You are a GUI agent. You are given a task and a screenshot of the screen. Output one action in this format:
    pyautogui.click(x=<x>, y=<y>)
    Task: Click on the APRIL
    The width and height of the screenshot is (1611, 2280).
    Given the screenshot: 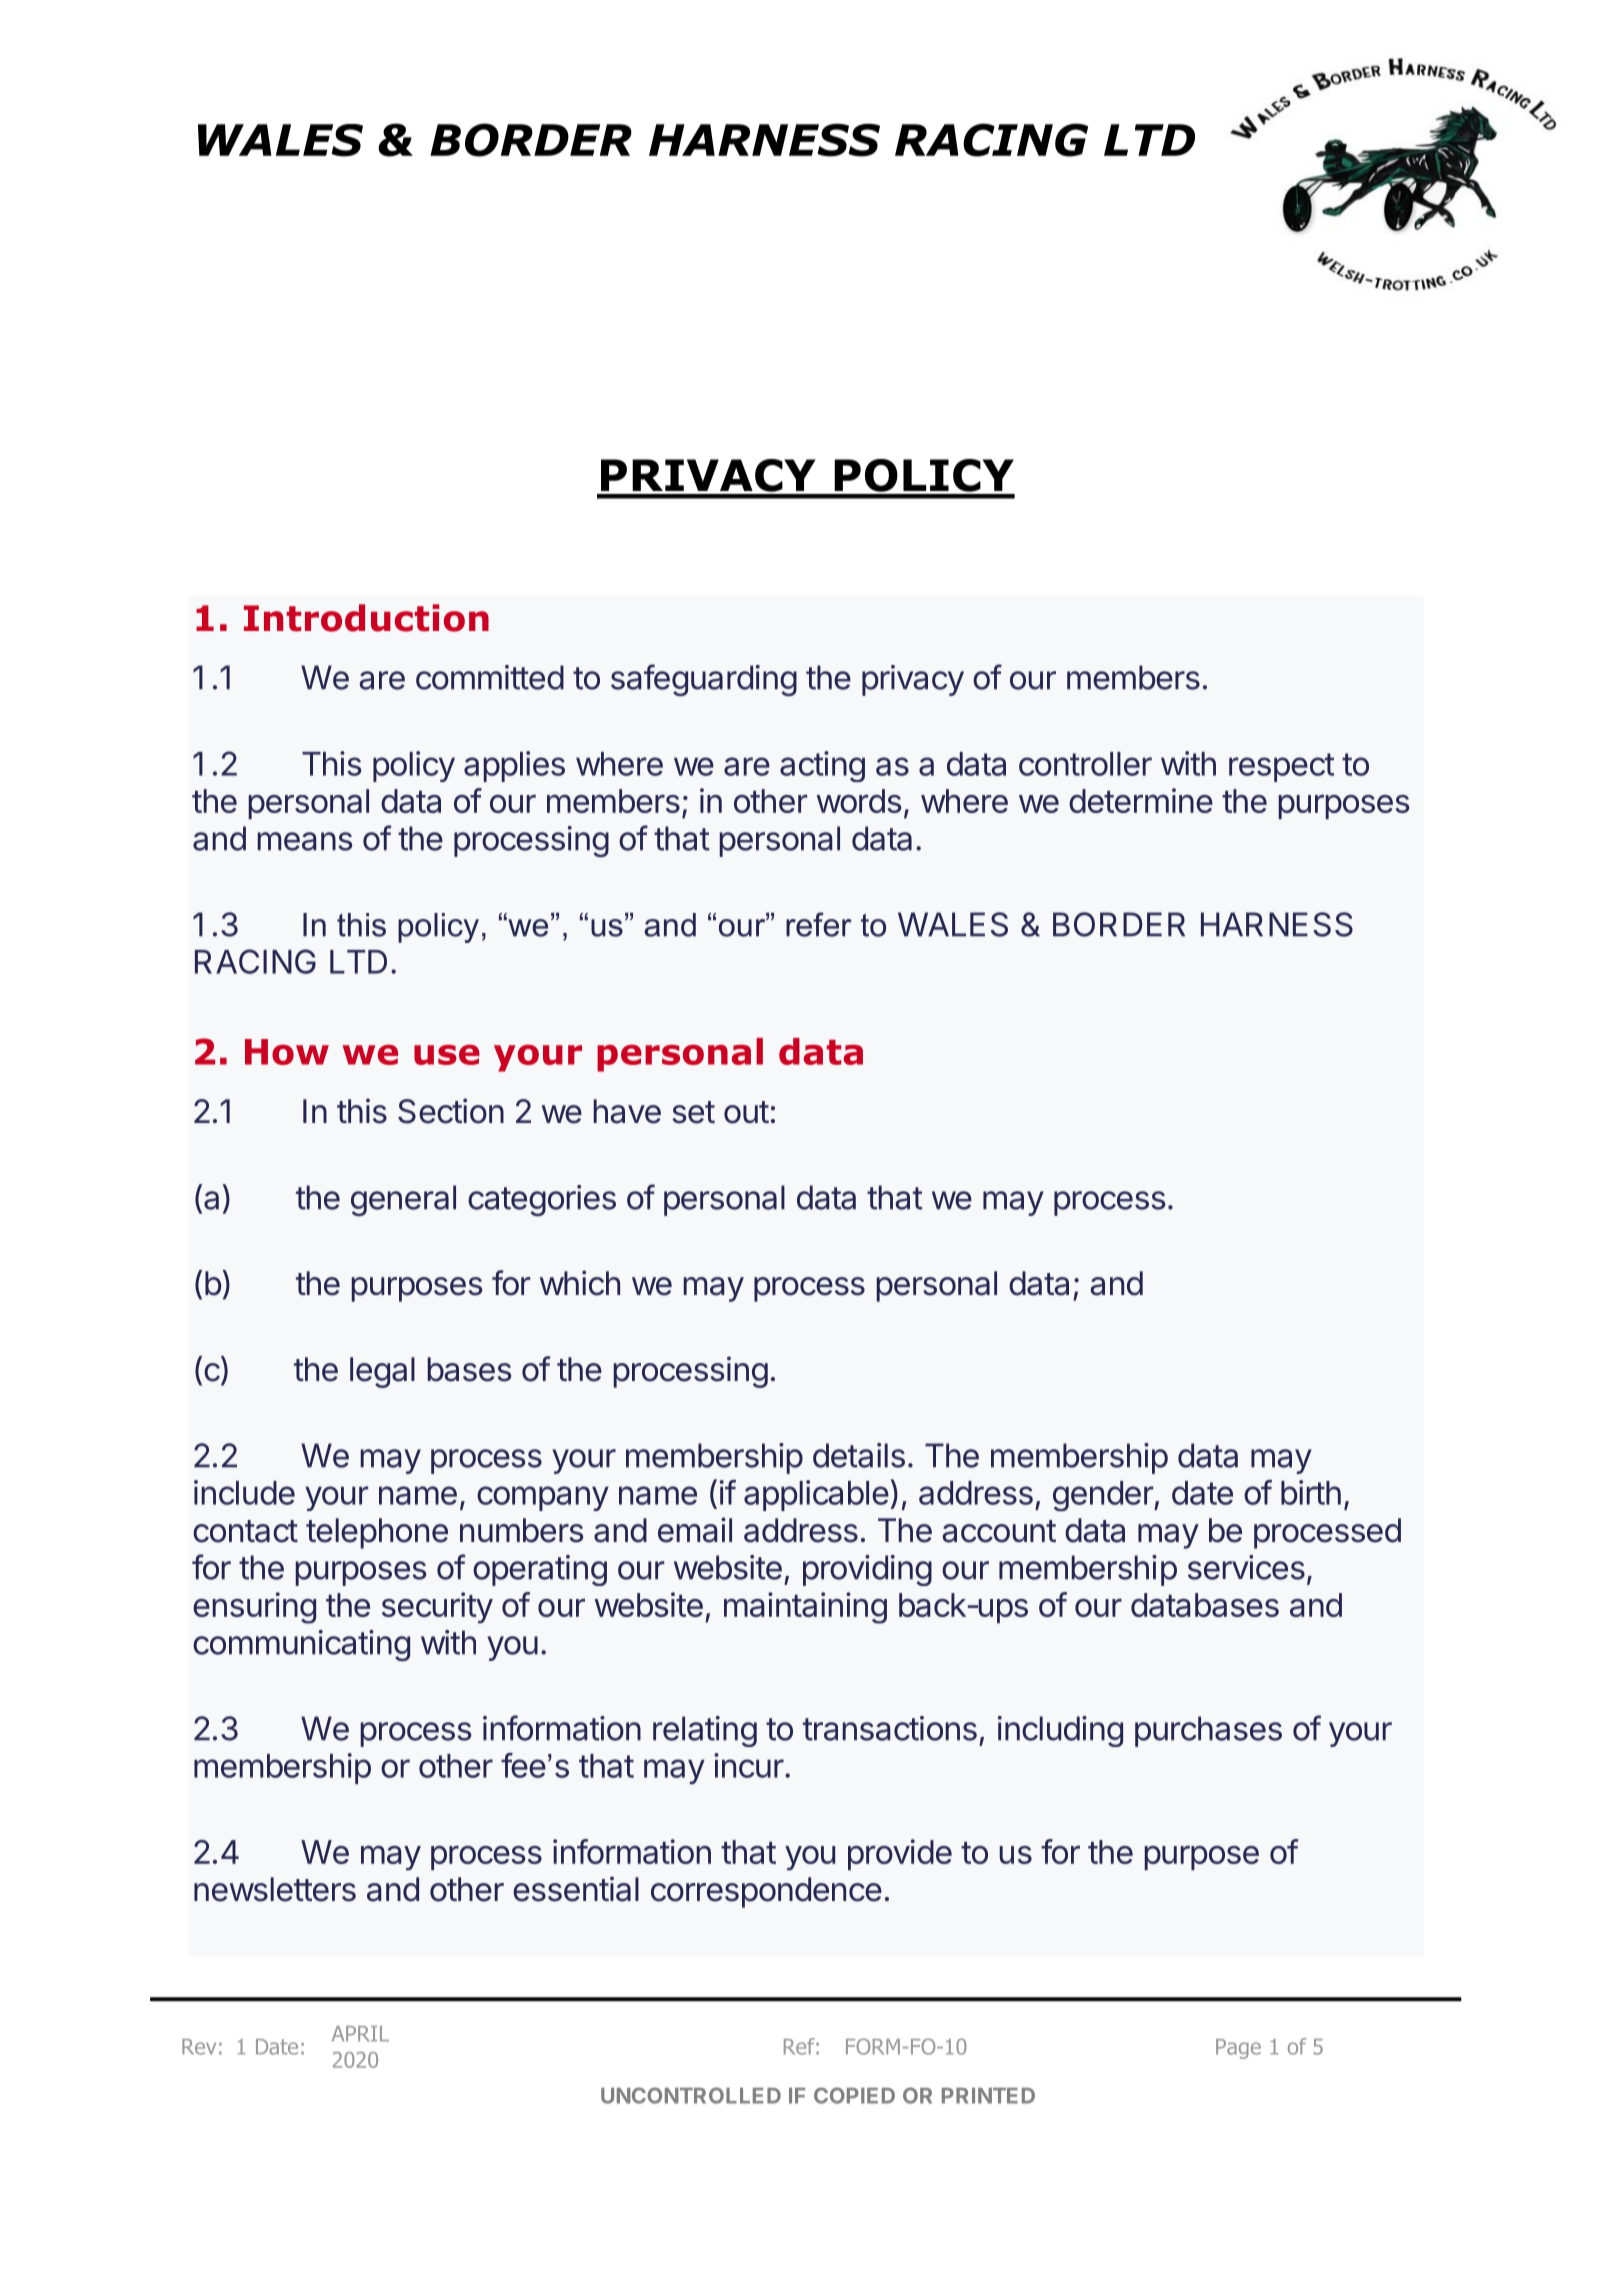 What is the action you would take?
    pyautogui.click(x=360, y=2034)
